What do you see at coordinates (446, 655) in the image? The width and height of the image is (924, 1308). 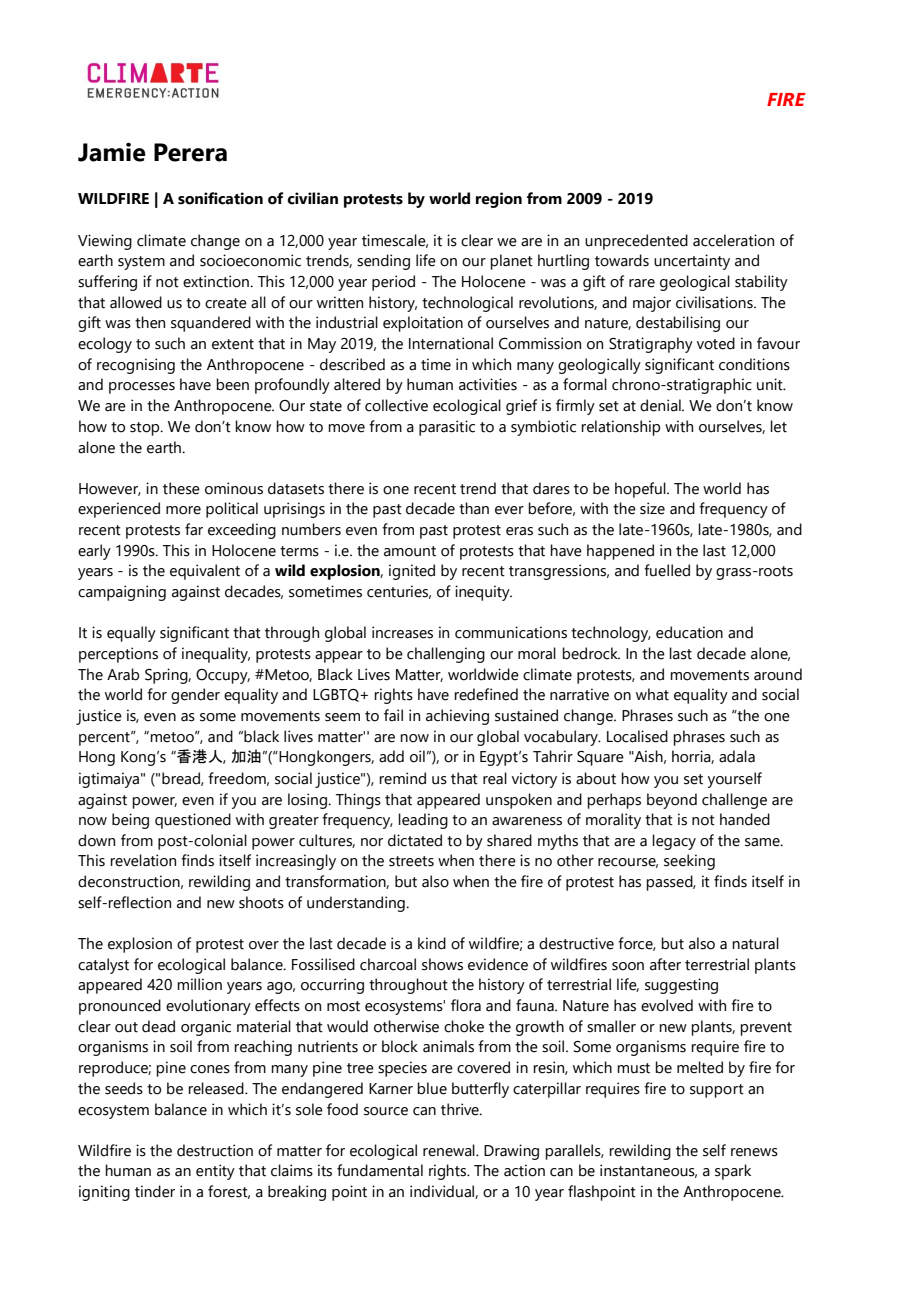 I see `challenging` at bounding box center [446, 655].
